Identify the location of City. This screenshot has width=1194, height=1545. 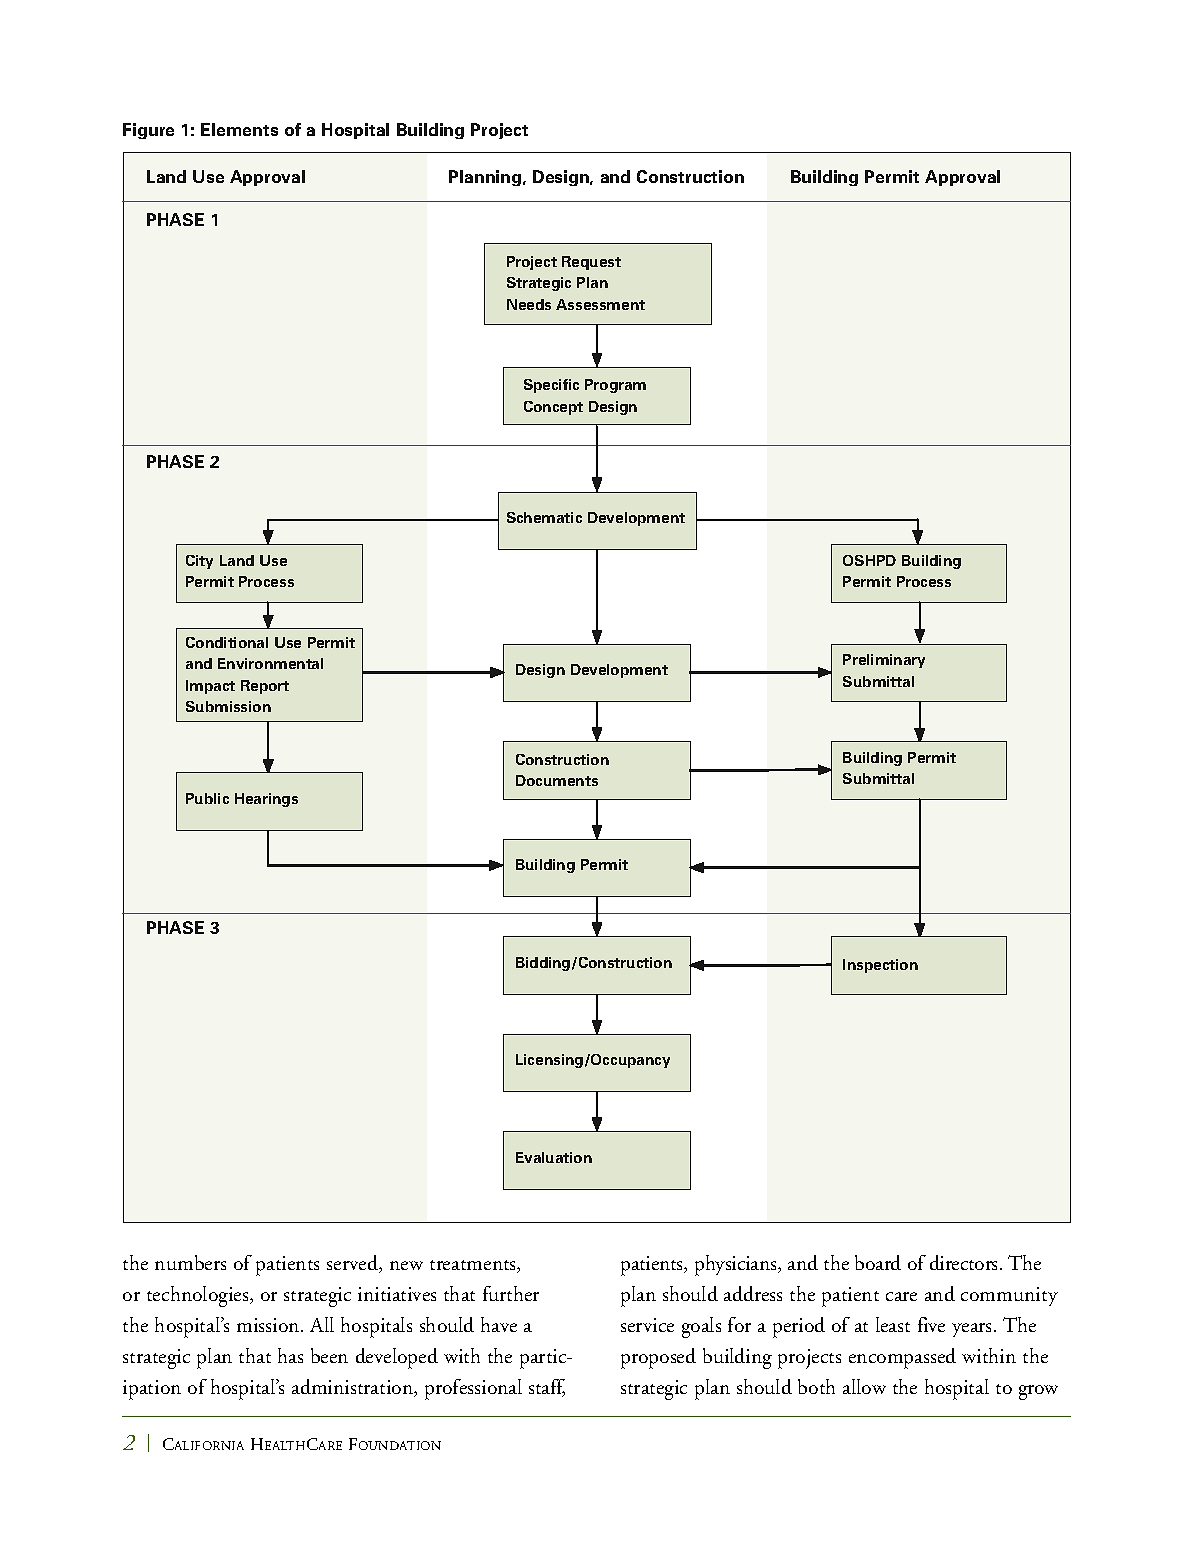
(199, 562).
